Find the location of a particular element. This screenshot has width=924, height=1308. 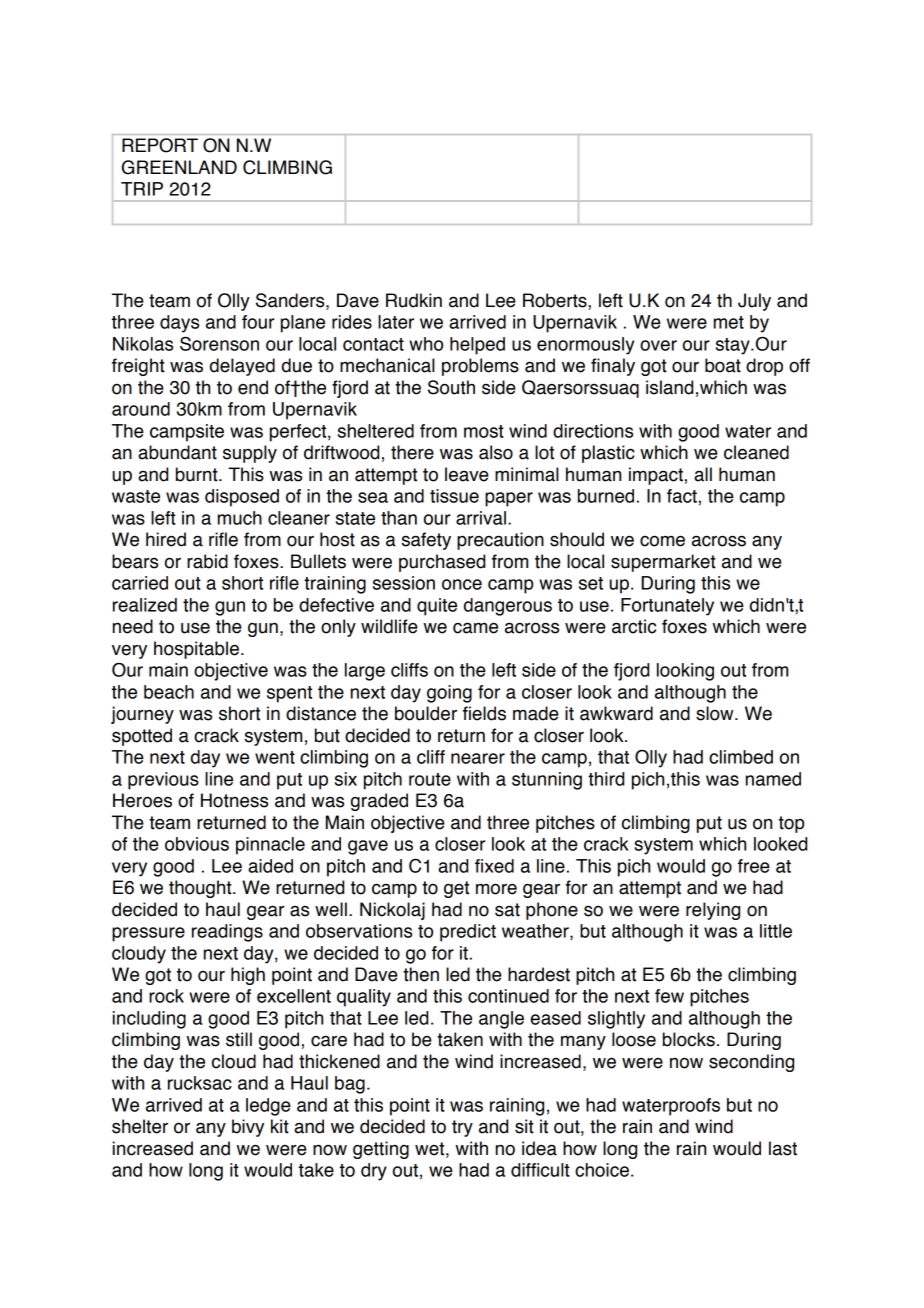

came is located at coordinates (475, 628).
